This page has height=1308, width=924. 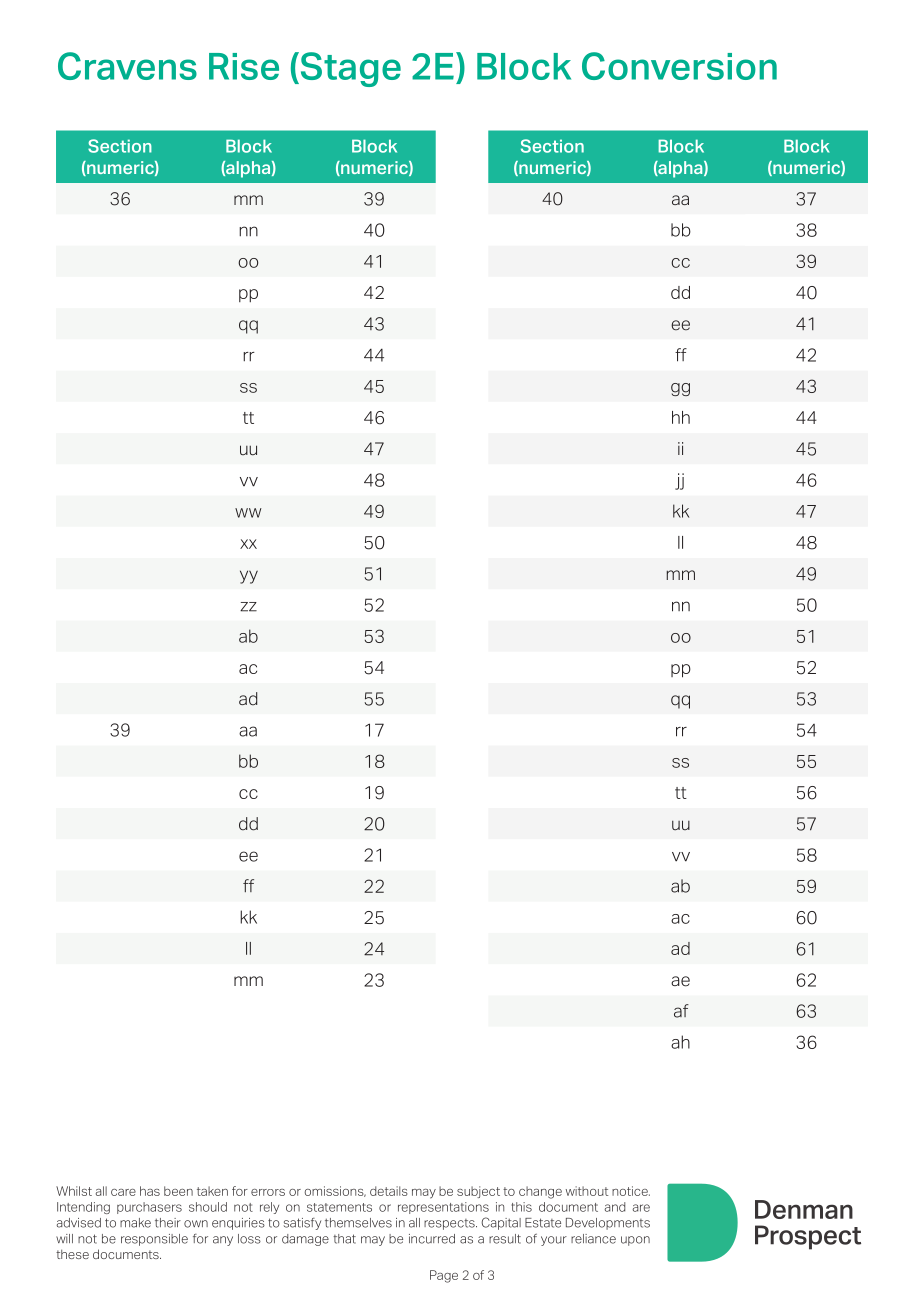 What do you see at coordinates (358, 1223) in the page?
I see `themselves` at bounding box center [358, 1223].
